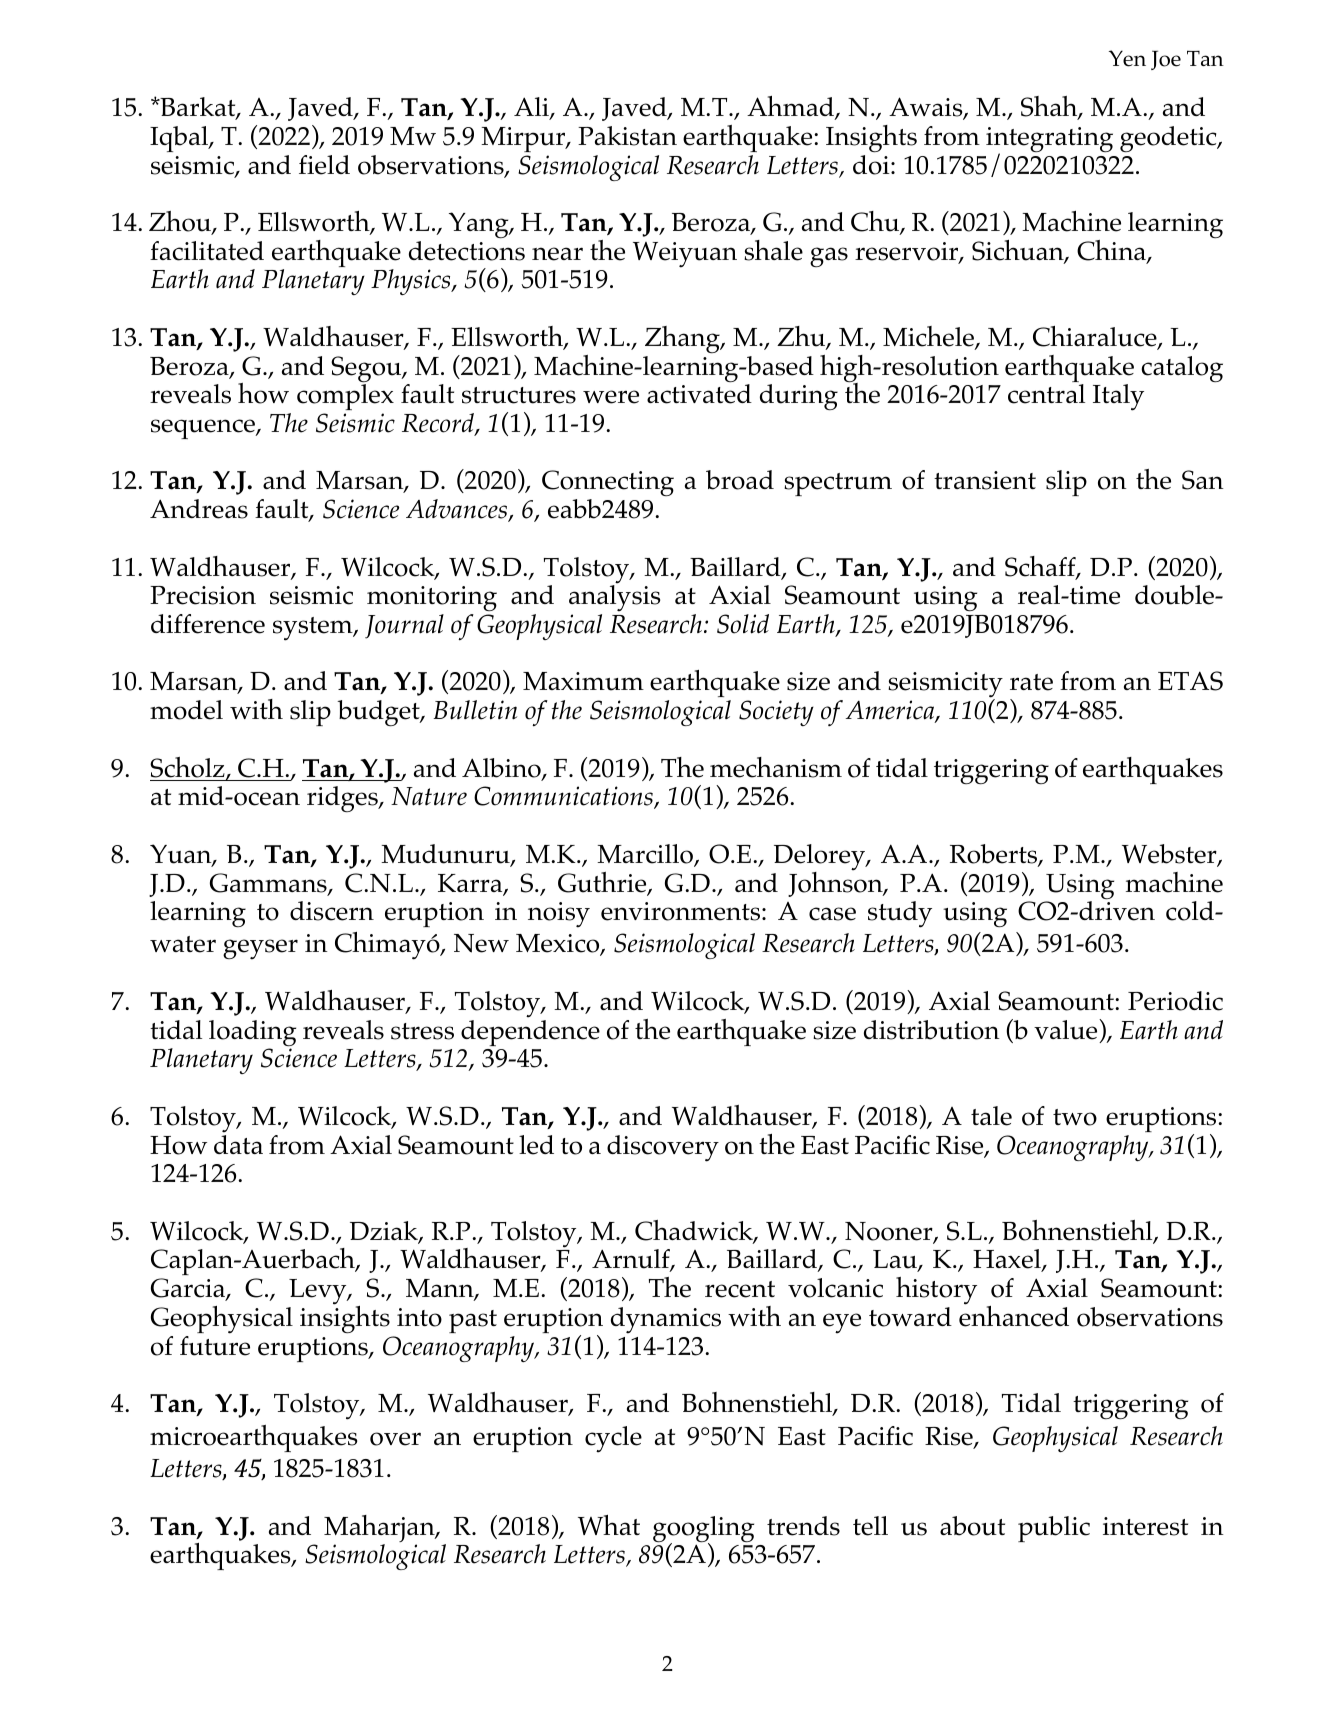  Describe the element at coordinates (536, 1145) in the page. I see `led` at that location.
